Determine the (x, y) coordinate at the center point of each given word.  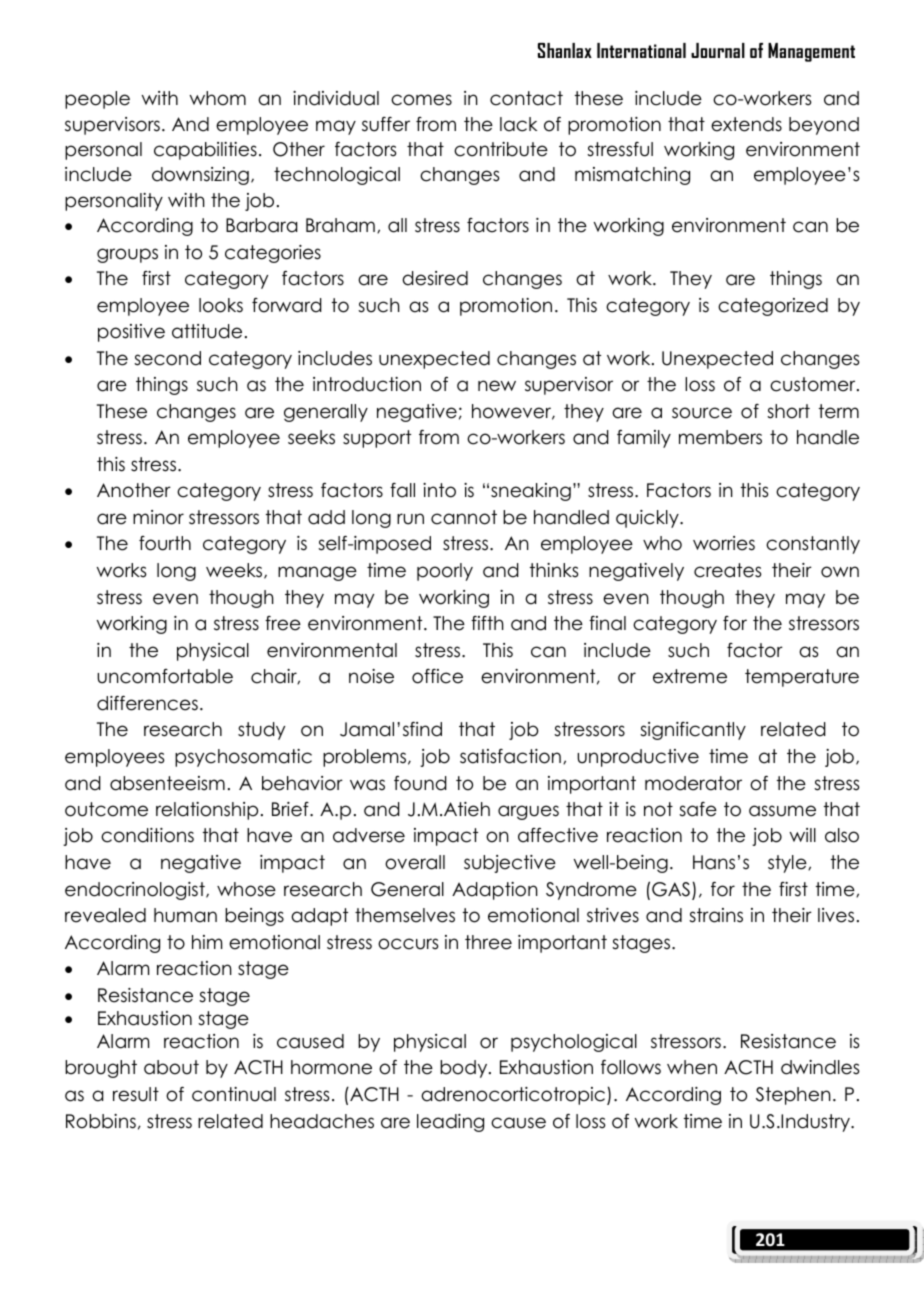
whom (218, 98)
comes (421, 100)
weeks (235, 571)
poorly (445, 572)
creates (728, 570)
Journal (718, 50)
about (171, 1067)
